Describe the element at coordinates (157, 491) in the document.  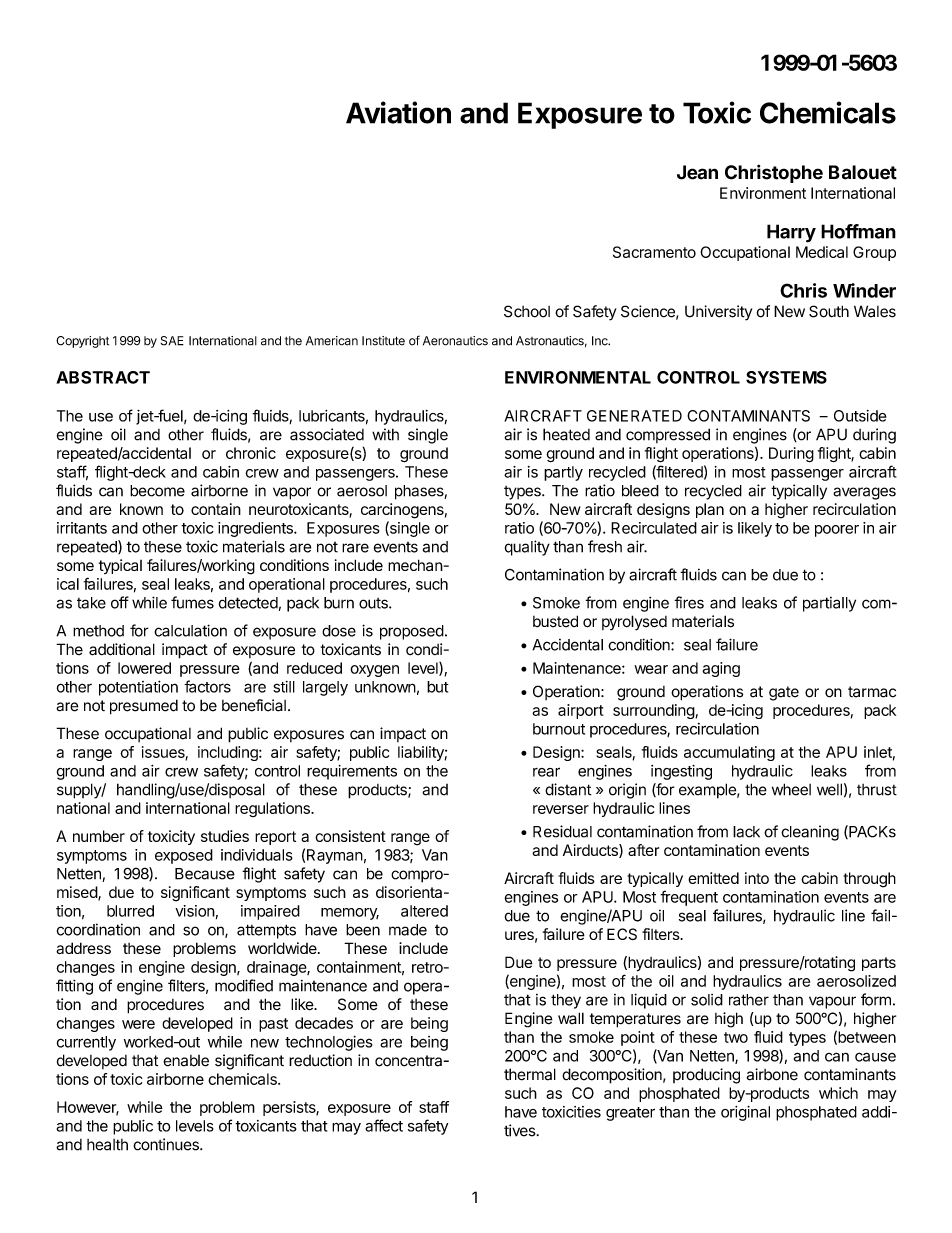
I see `become` at that location.
